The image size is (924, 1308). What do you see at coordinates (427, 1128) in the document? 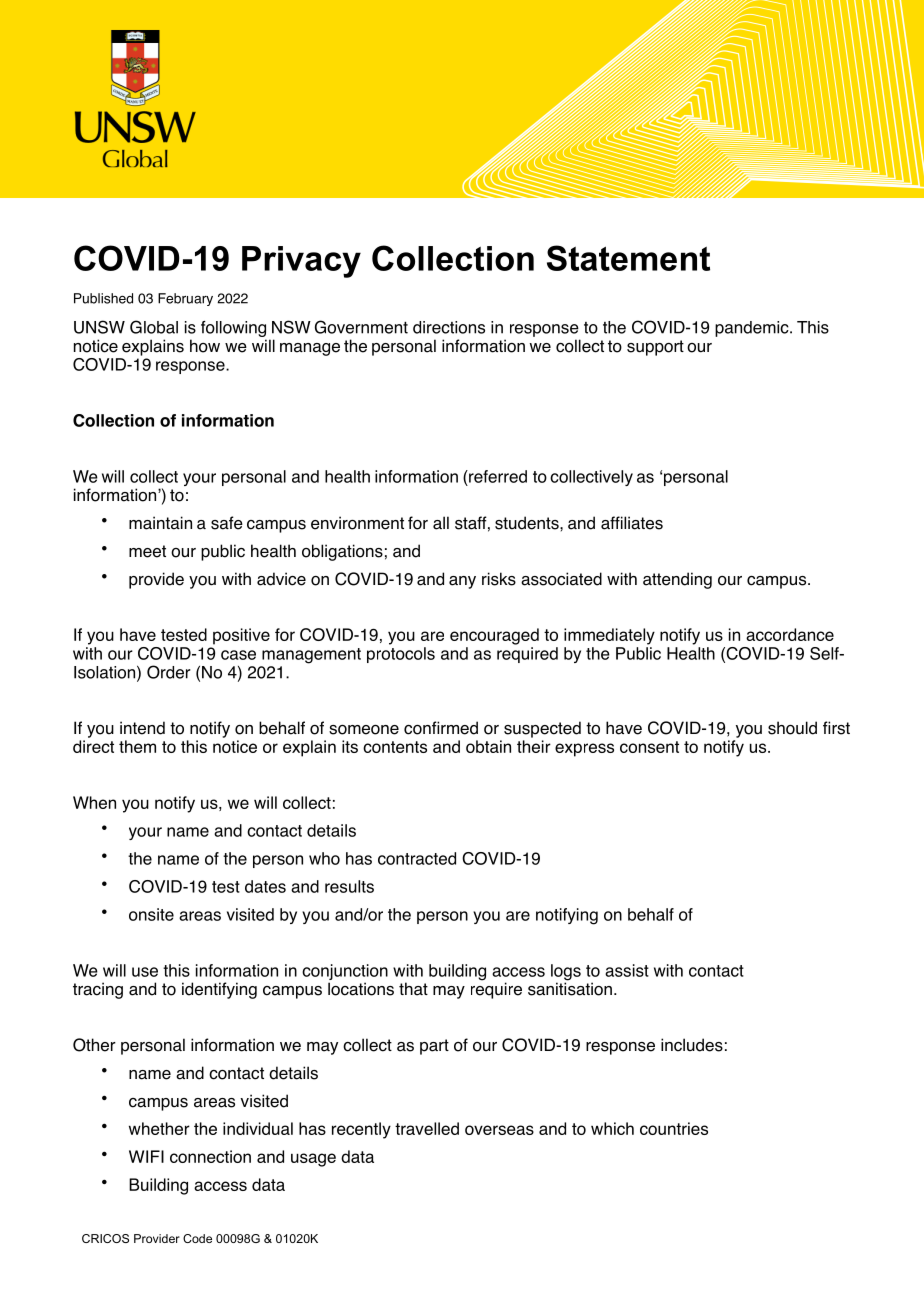
I see `travelled` at bounding box center [427, 1128].
